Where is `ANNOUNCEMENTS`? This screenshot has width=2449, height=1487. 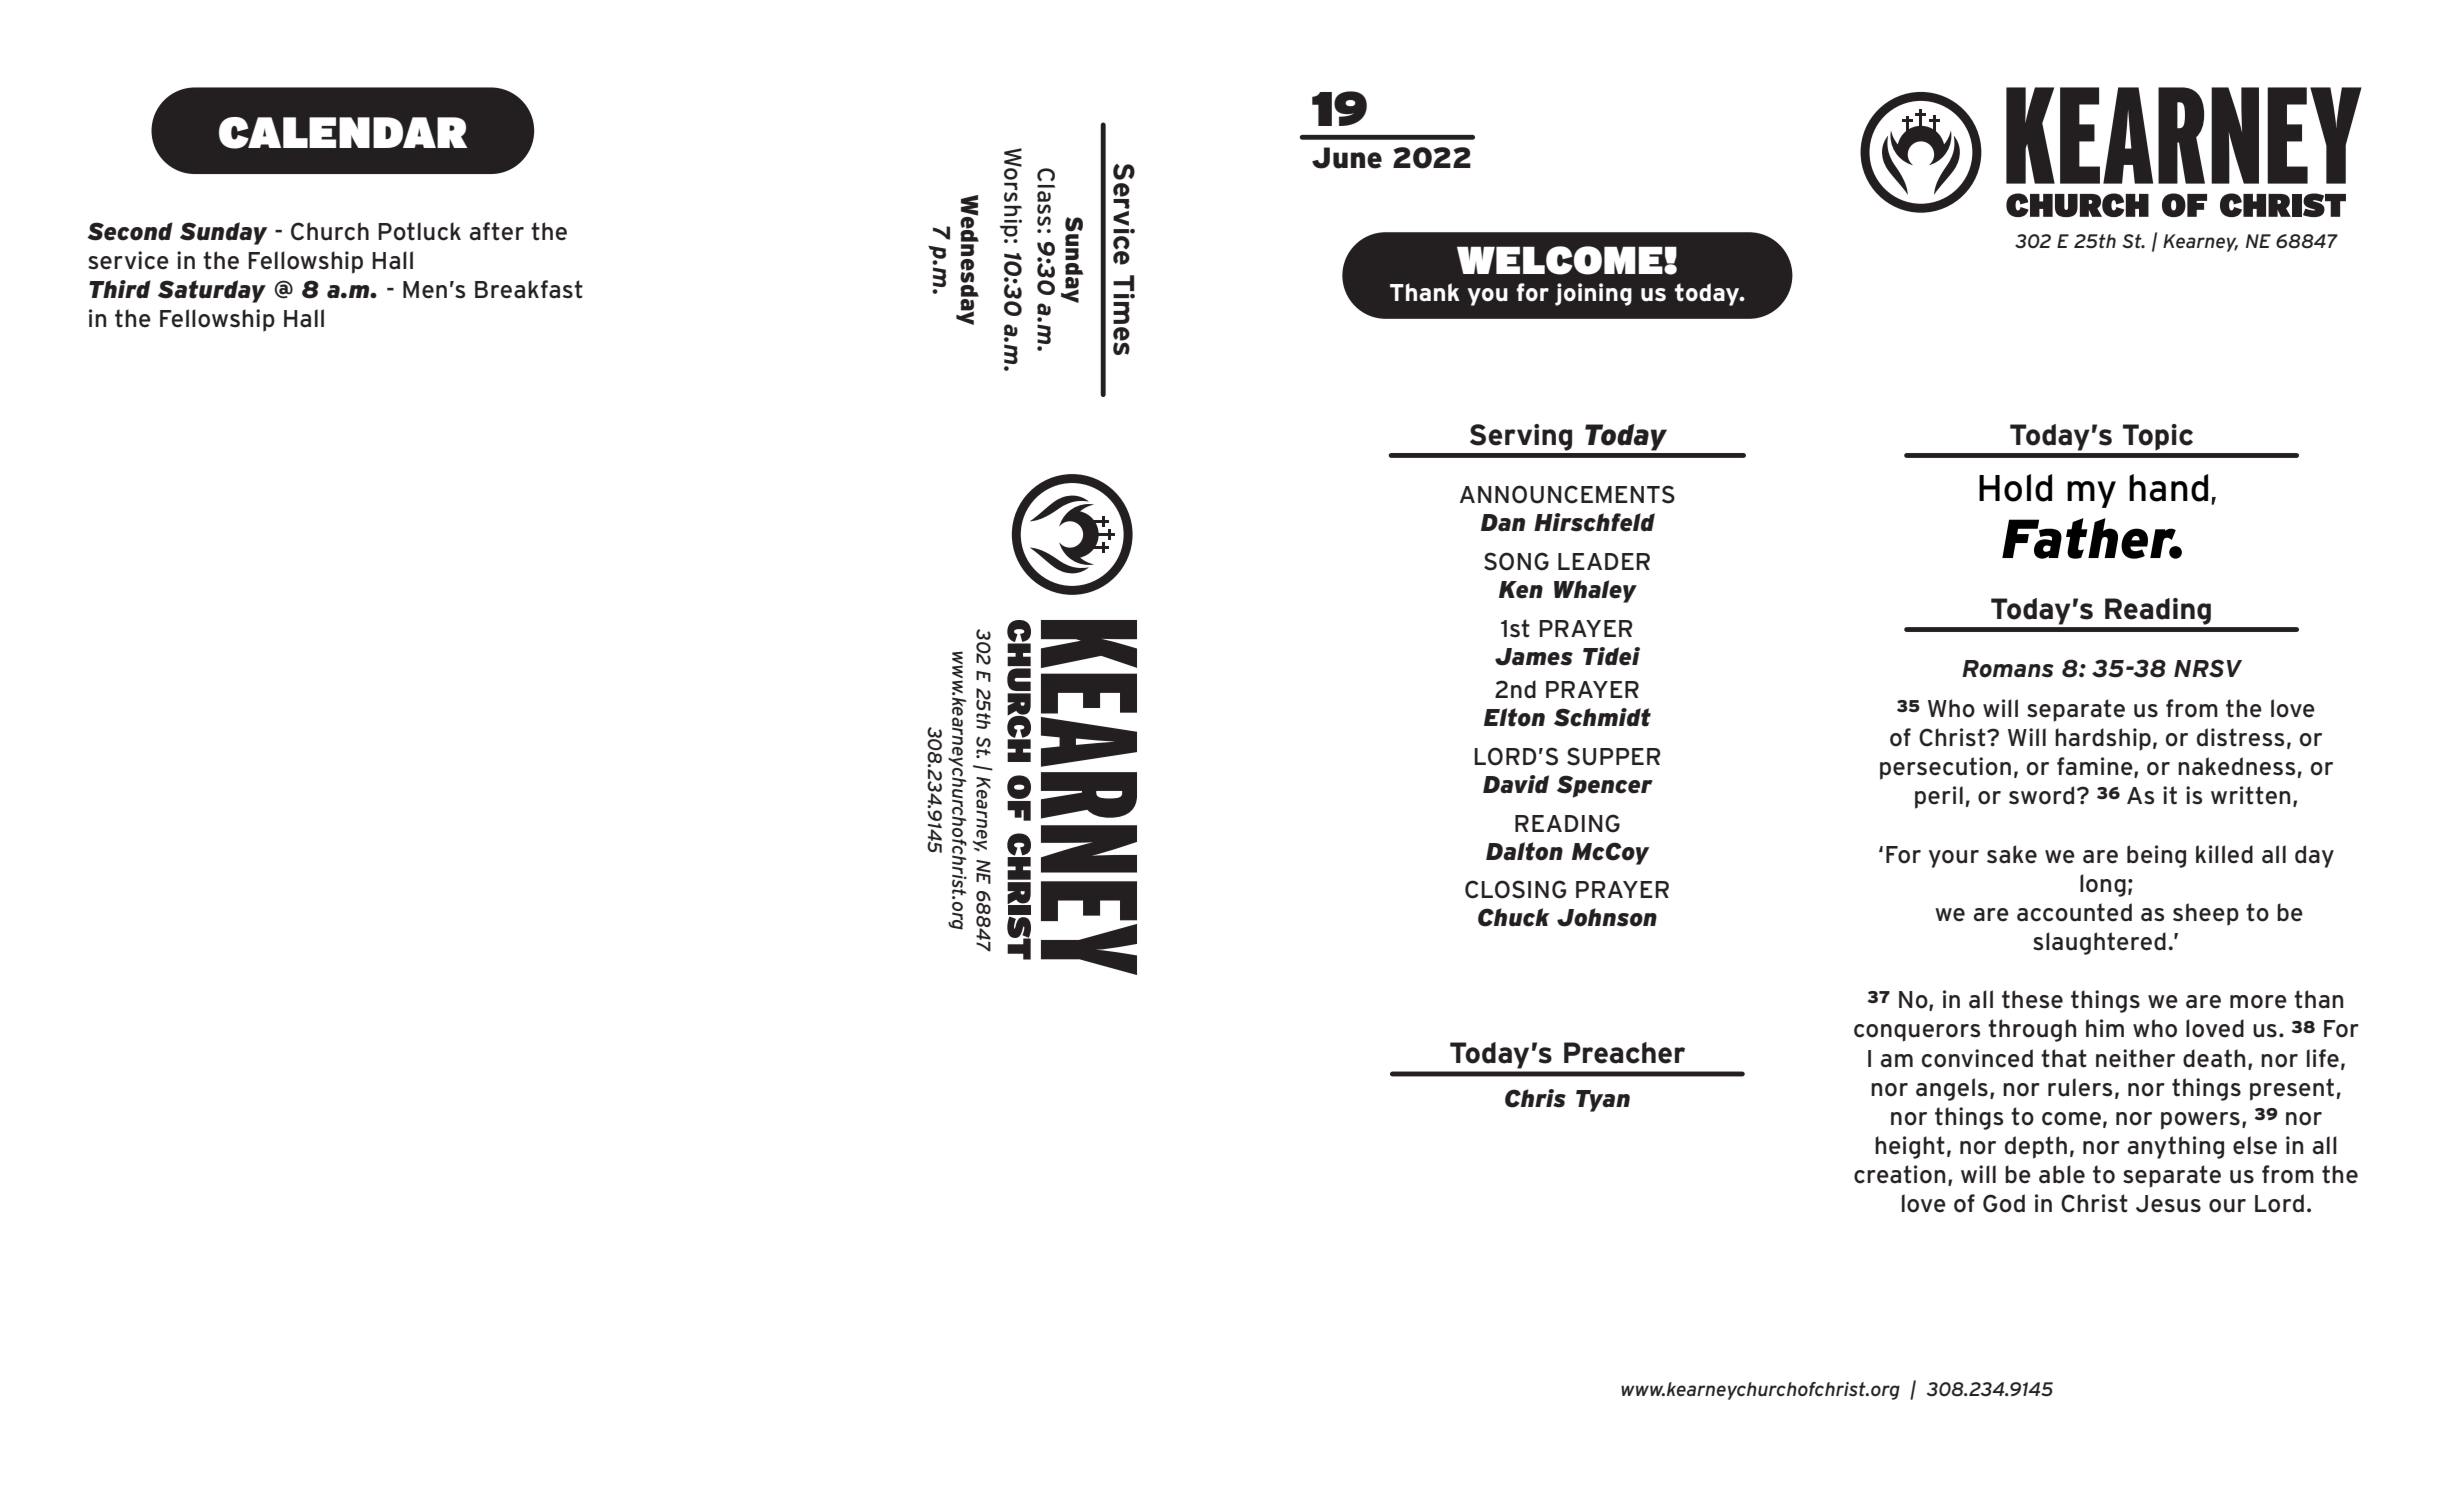 ANNOUNCEMENTS is located at coordinates (1567, 494).
